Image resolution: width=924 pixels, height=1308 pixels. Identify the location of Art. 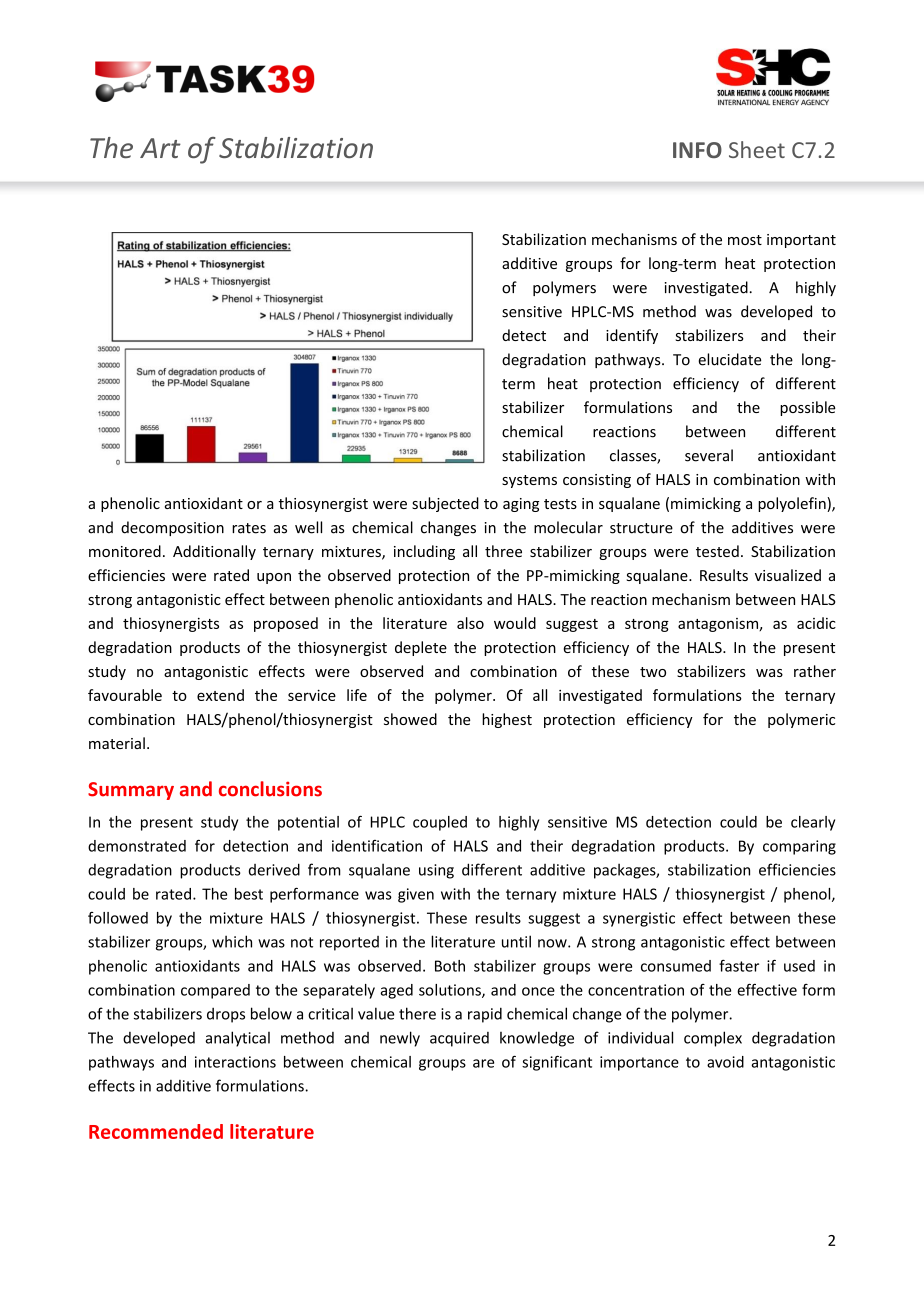
(160, 148).
